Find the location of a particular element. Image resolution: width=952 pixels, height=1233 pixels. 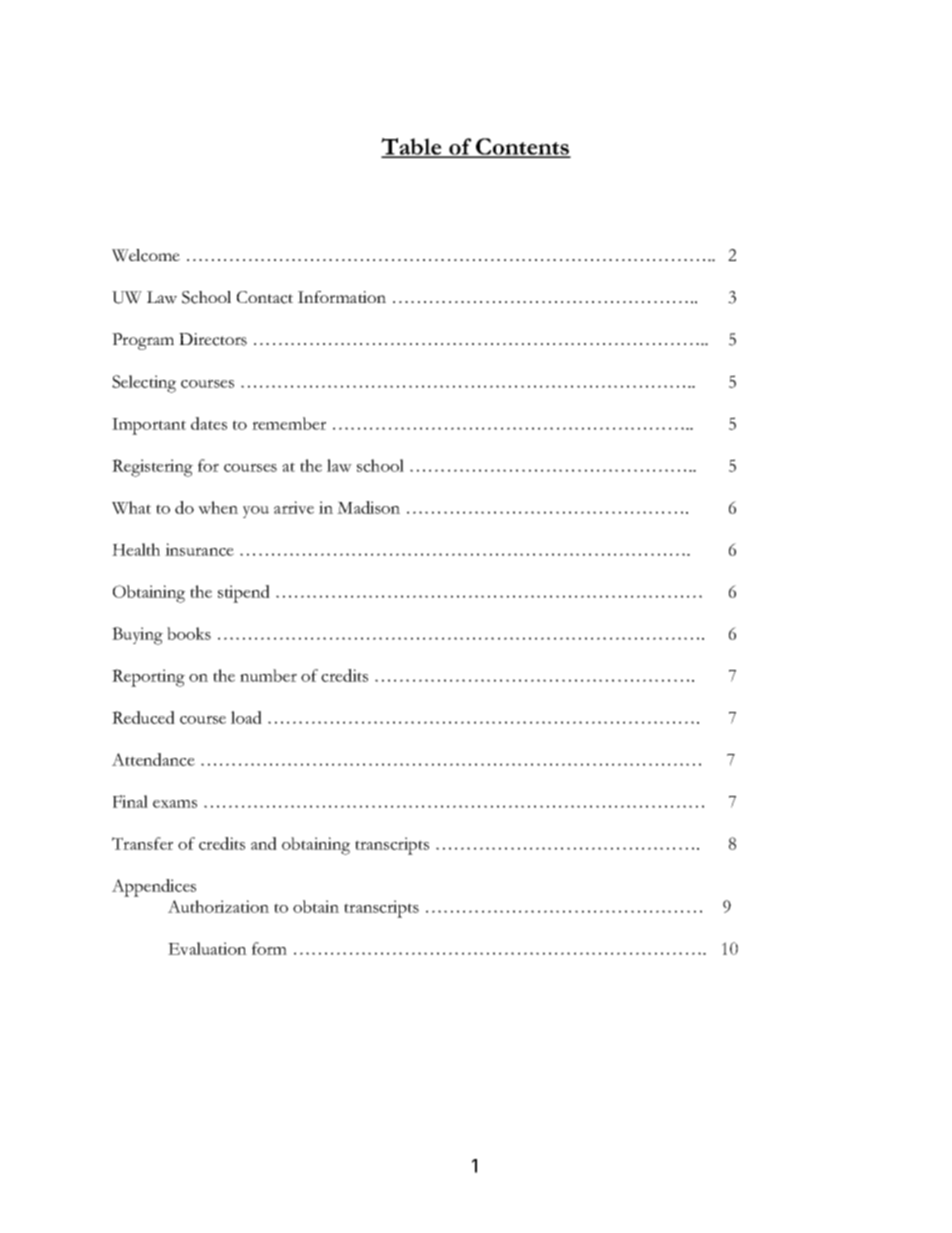

Madison is located at coordinates (368, 507).
